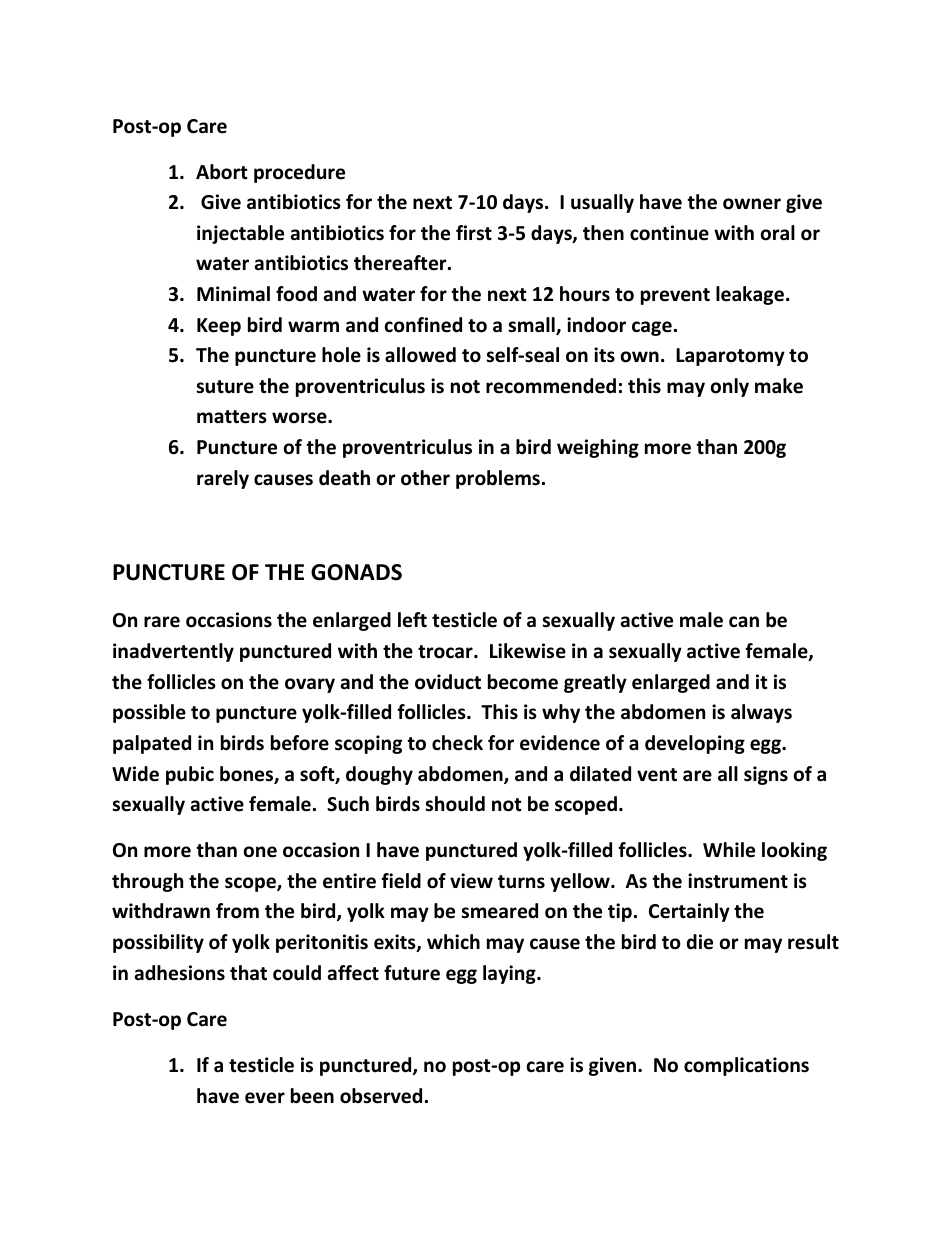 This screenshot has width=952, height=1233. Describe the element at coordinates (474, 233) in the screenshot. I see `first` at that location.
